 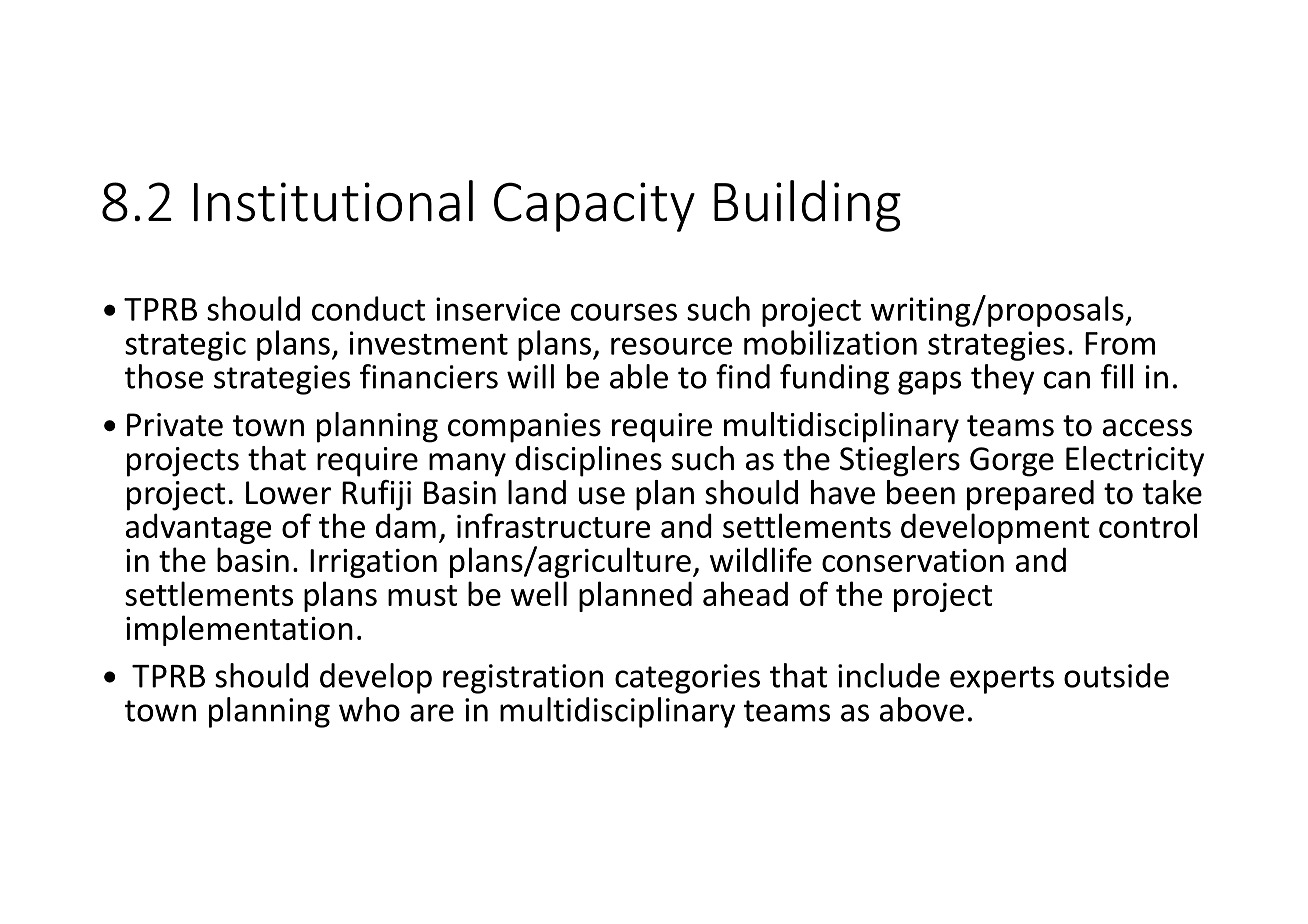 What do you see at coordinates (687, 679) in the page?
I see `categories` at bounding box center [687, 679].
